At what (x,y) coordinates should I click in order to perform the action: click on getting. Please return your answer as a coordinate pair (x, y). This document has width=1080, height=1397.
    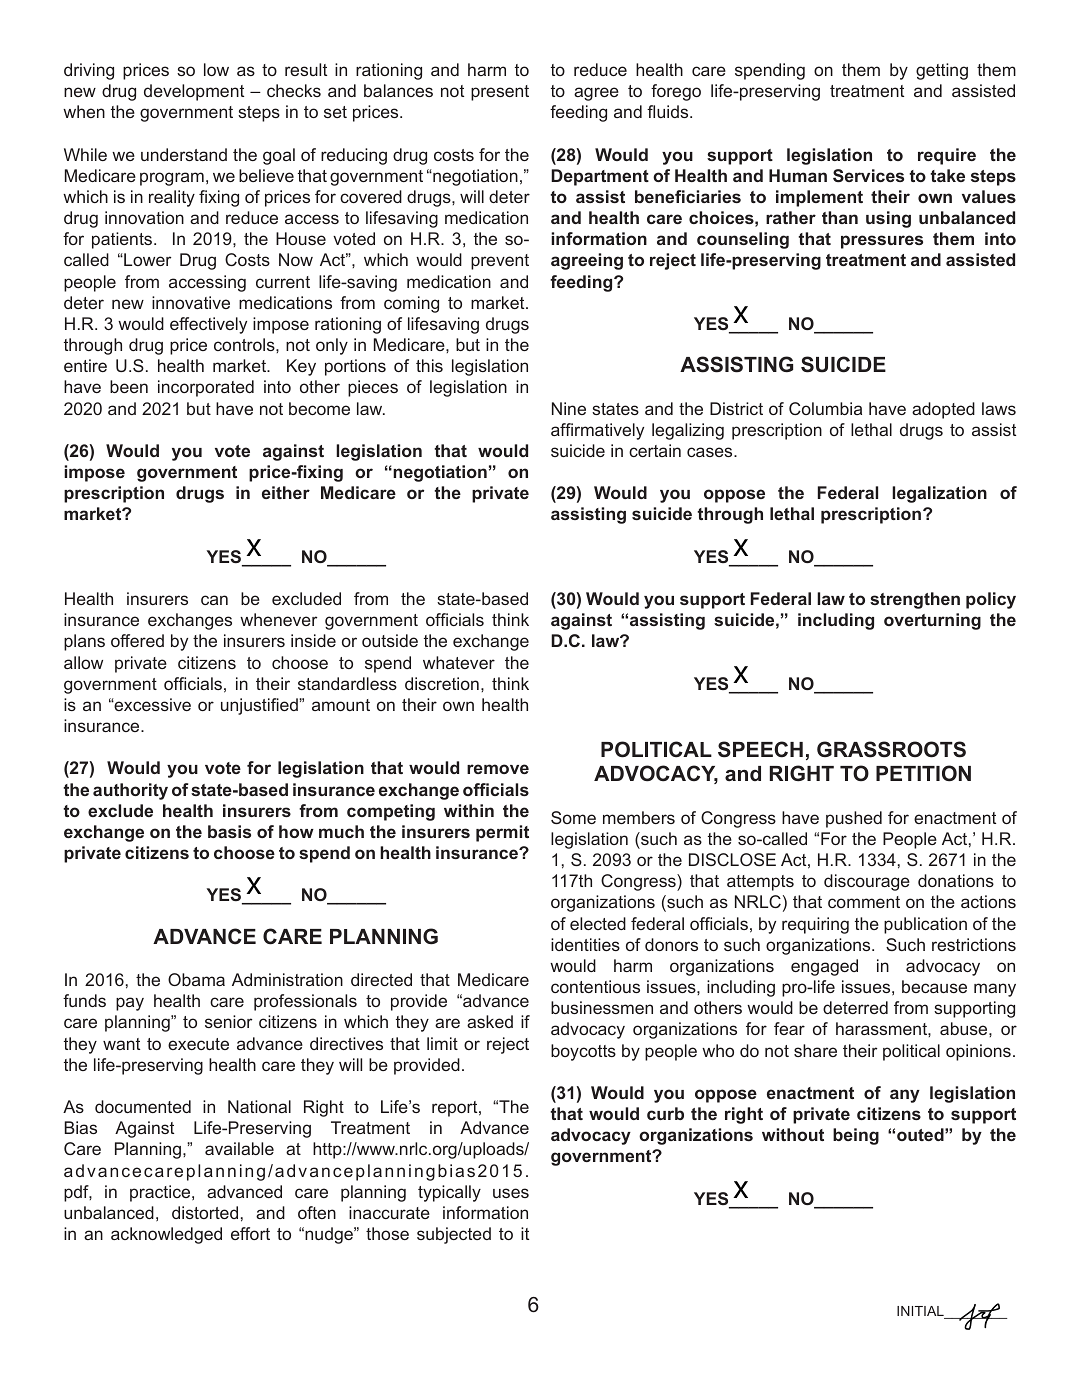
    Looking at the image, I should click on (942, 71).
